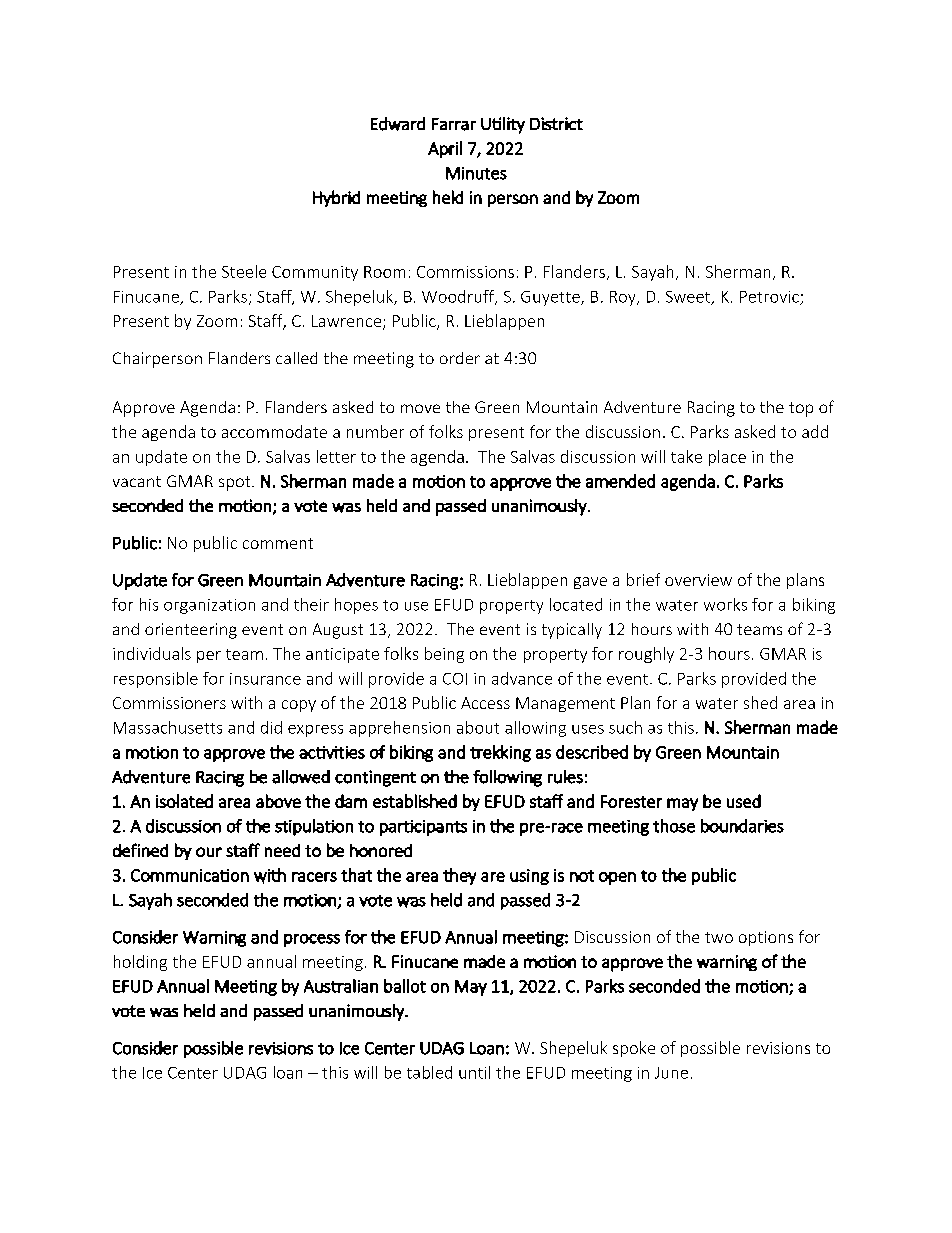  What do you see at coordinates (336, 198) in the screenshot?
I see `Hybrid` at bounding box center [336, 198].
